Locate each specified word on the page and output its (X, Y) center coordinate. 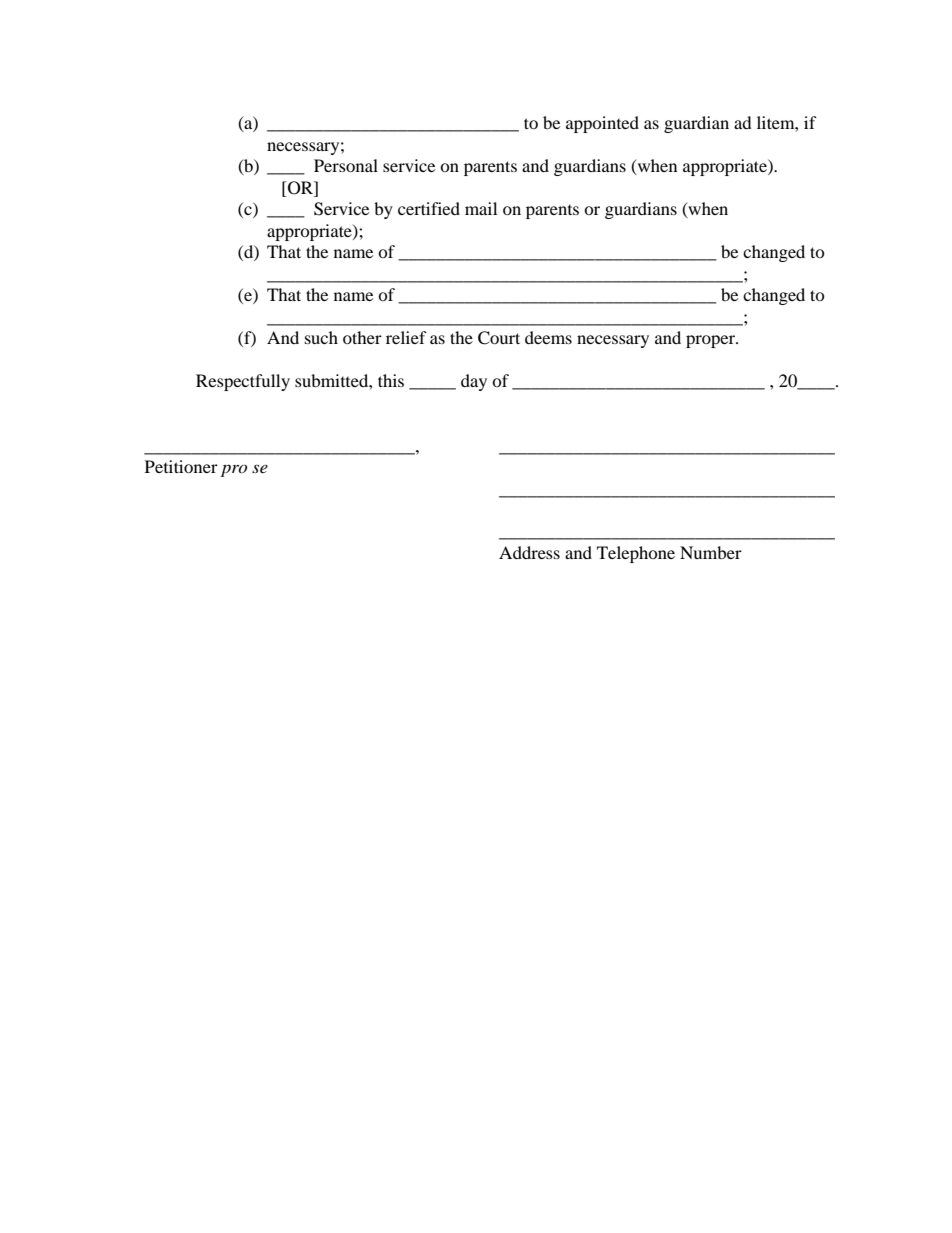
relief (406, 337)
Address (529, 552)
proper (711, 341)
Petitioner (181, 466)
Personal (346, 165)
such (321, 337)
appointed (602, 124)
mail (481, 208)
